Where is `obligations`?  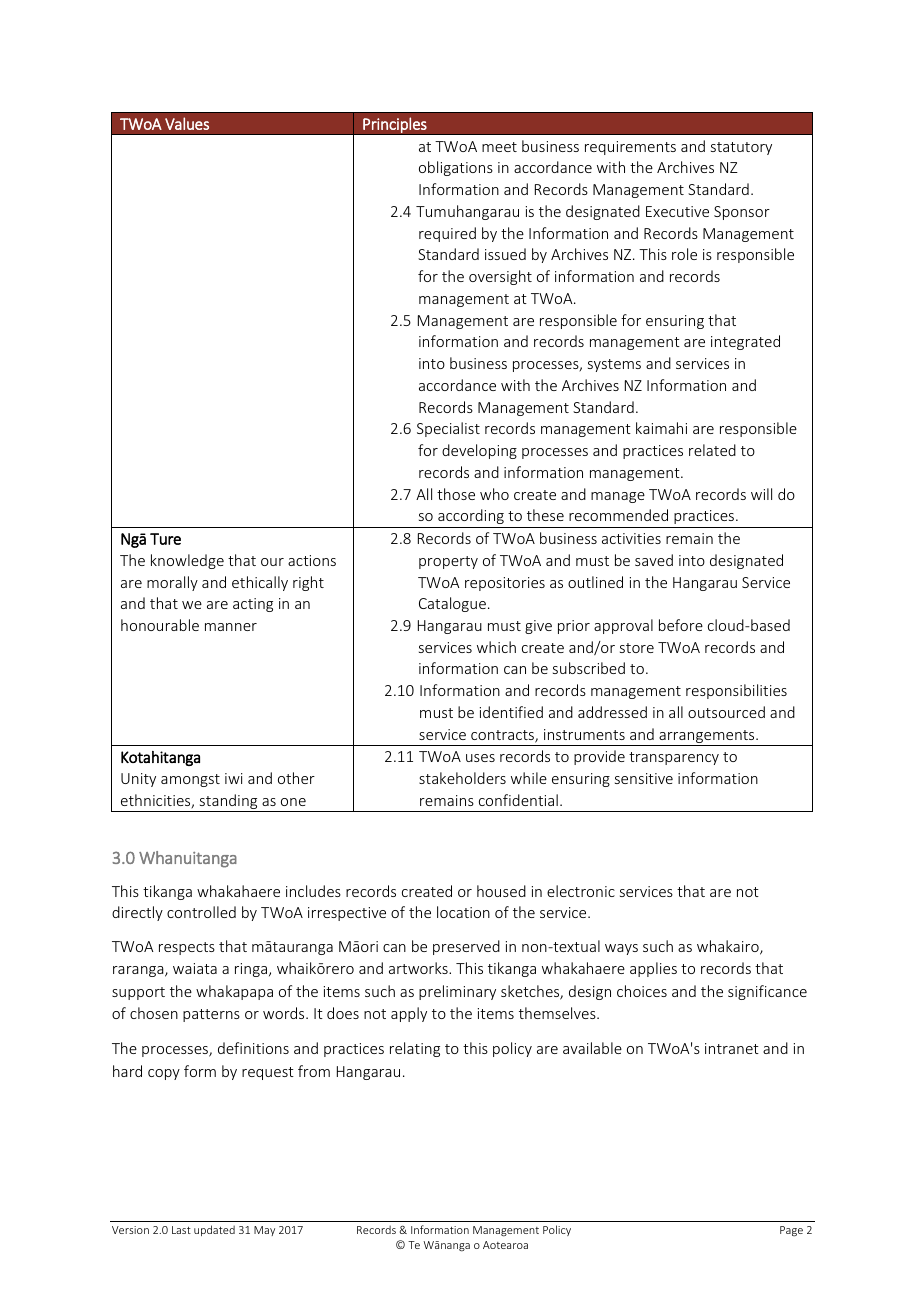 obligations is located at coordinates (456, 168).
